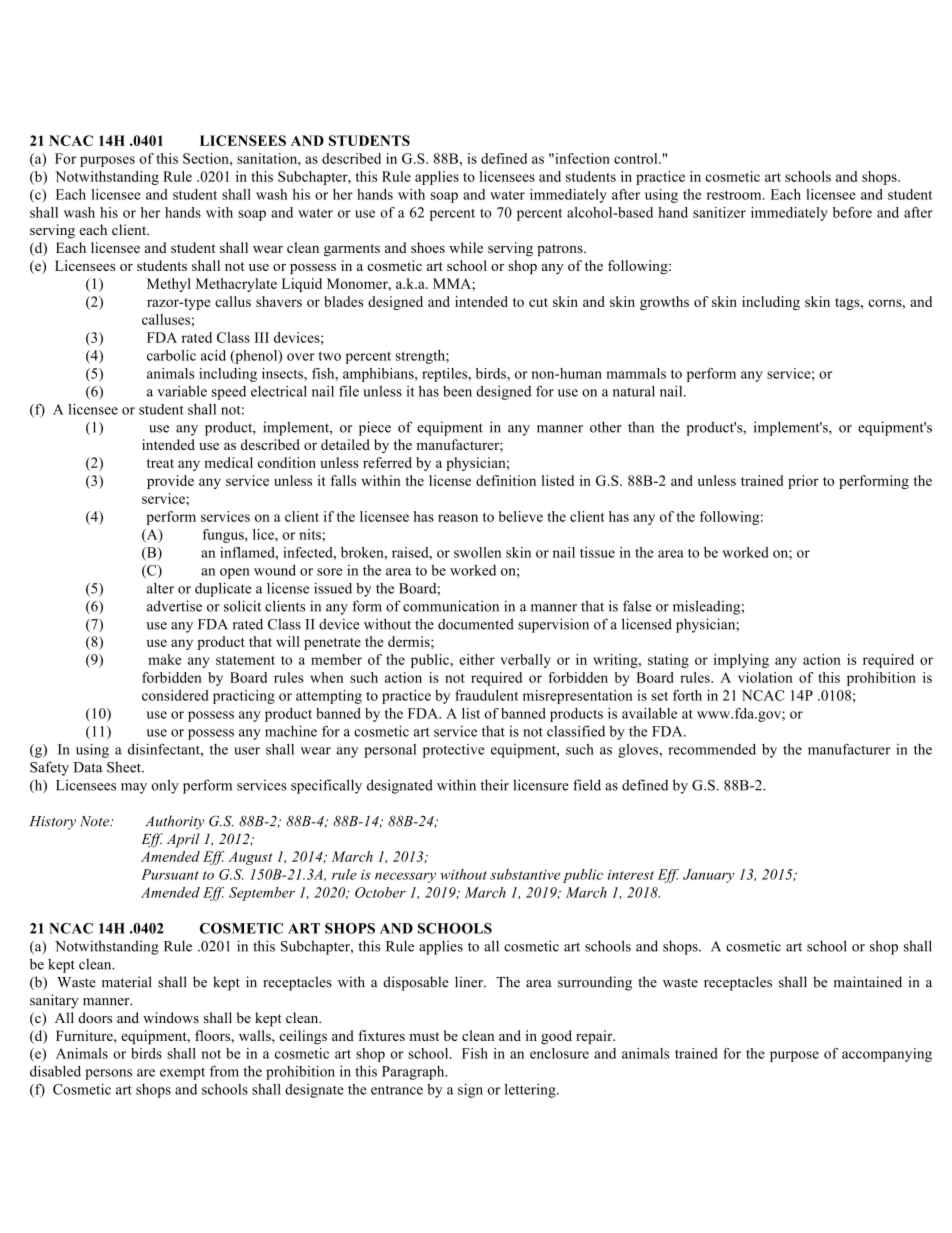  I want to click on Paragraph, so click(414, 1073).
